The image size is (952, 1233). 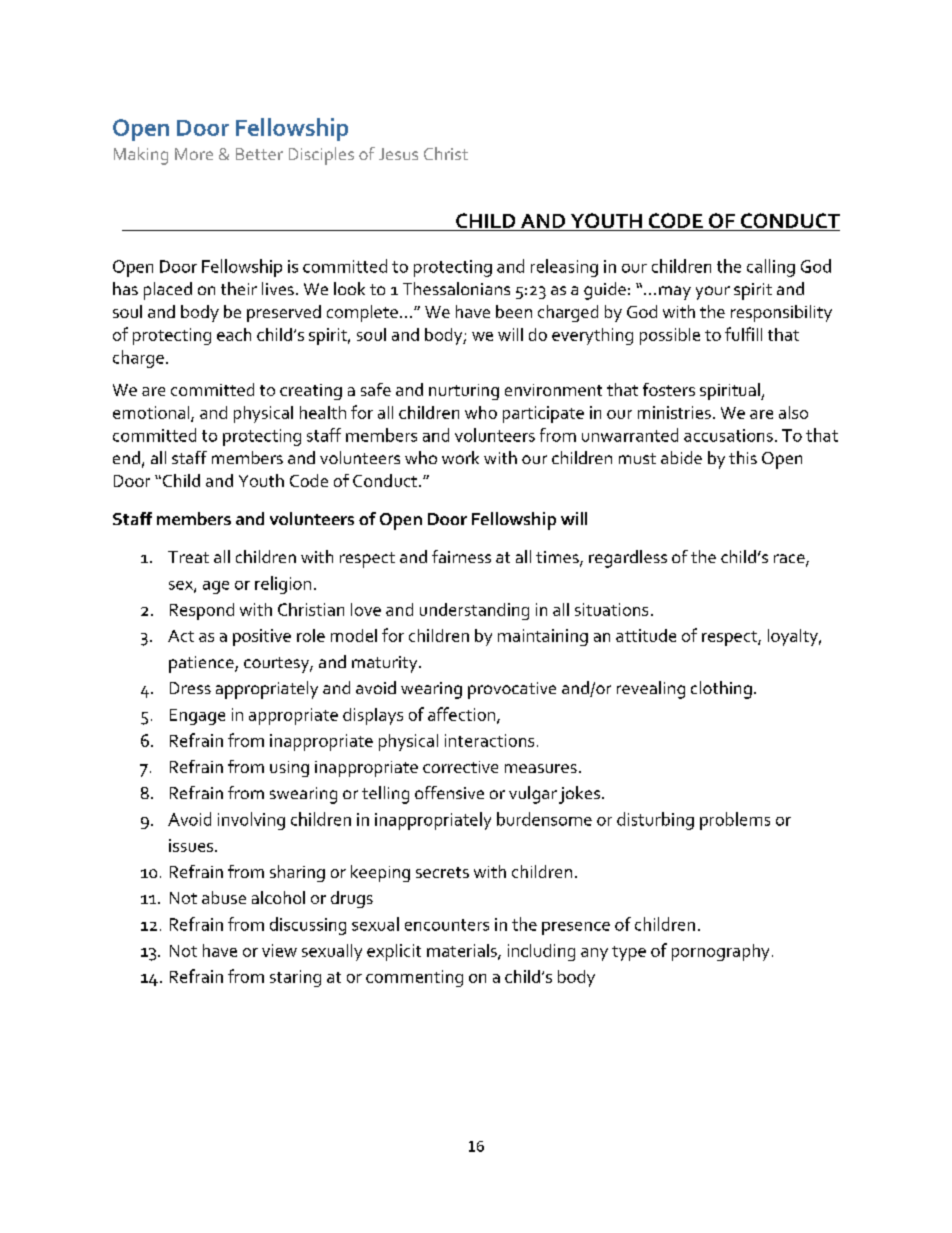 What do you see at coordinates (720, 952) in the screenshot?
I see `pornography` at bounding box center [720, 952].
